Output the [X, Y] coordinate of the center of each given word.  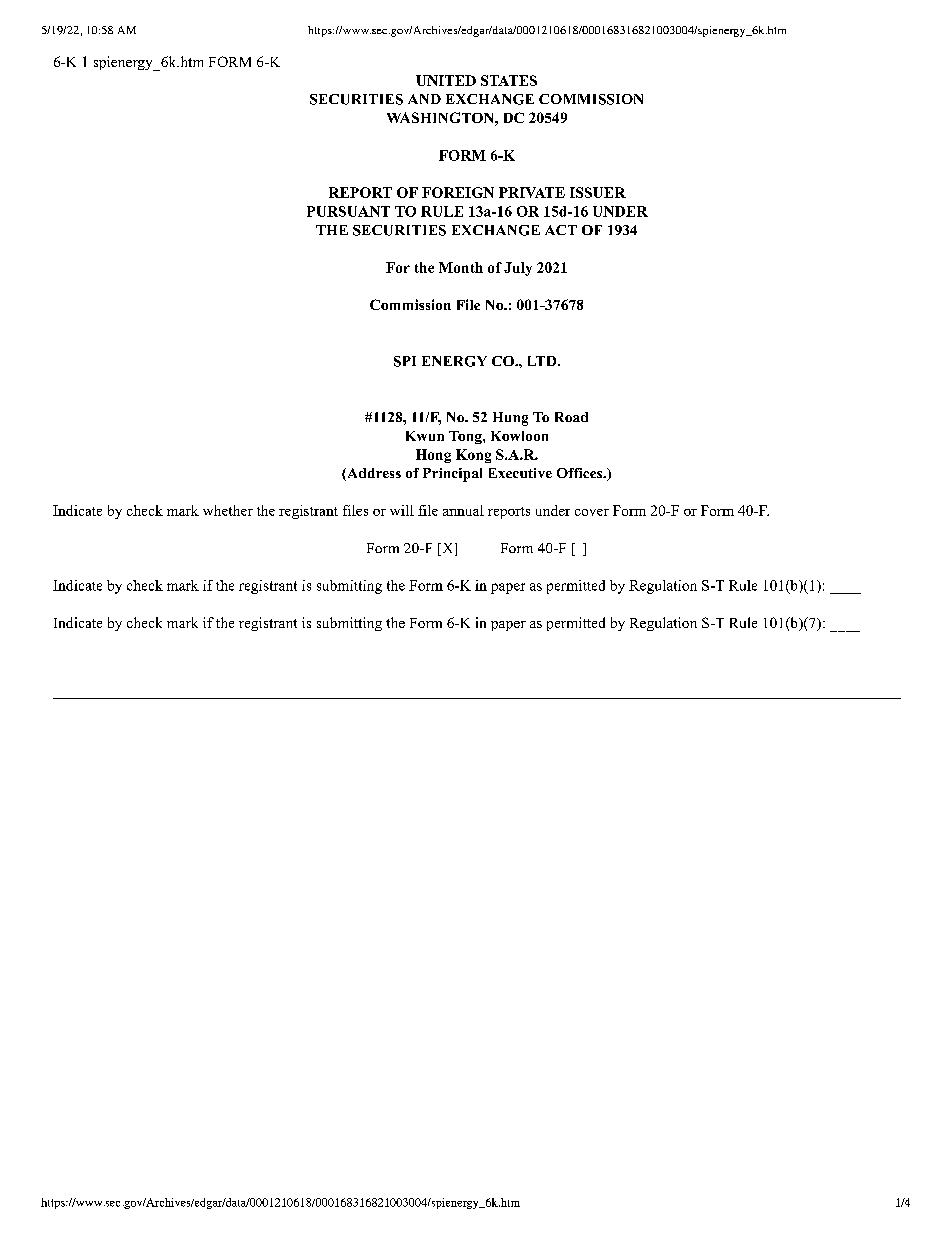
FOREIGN [458, 192]
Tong [466, 437]
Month [461, 267]
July [518, 269]
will [402, 510]
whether [228, 510]
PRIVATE [532, 192]
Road [571, 417]
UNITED [446, 80]
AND [424, 99]
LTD [543, 361]
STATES [509, 80]
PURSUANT [348, 211]
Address [373, 474]
